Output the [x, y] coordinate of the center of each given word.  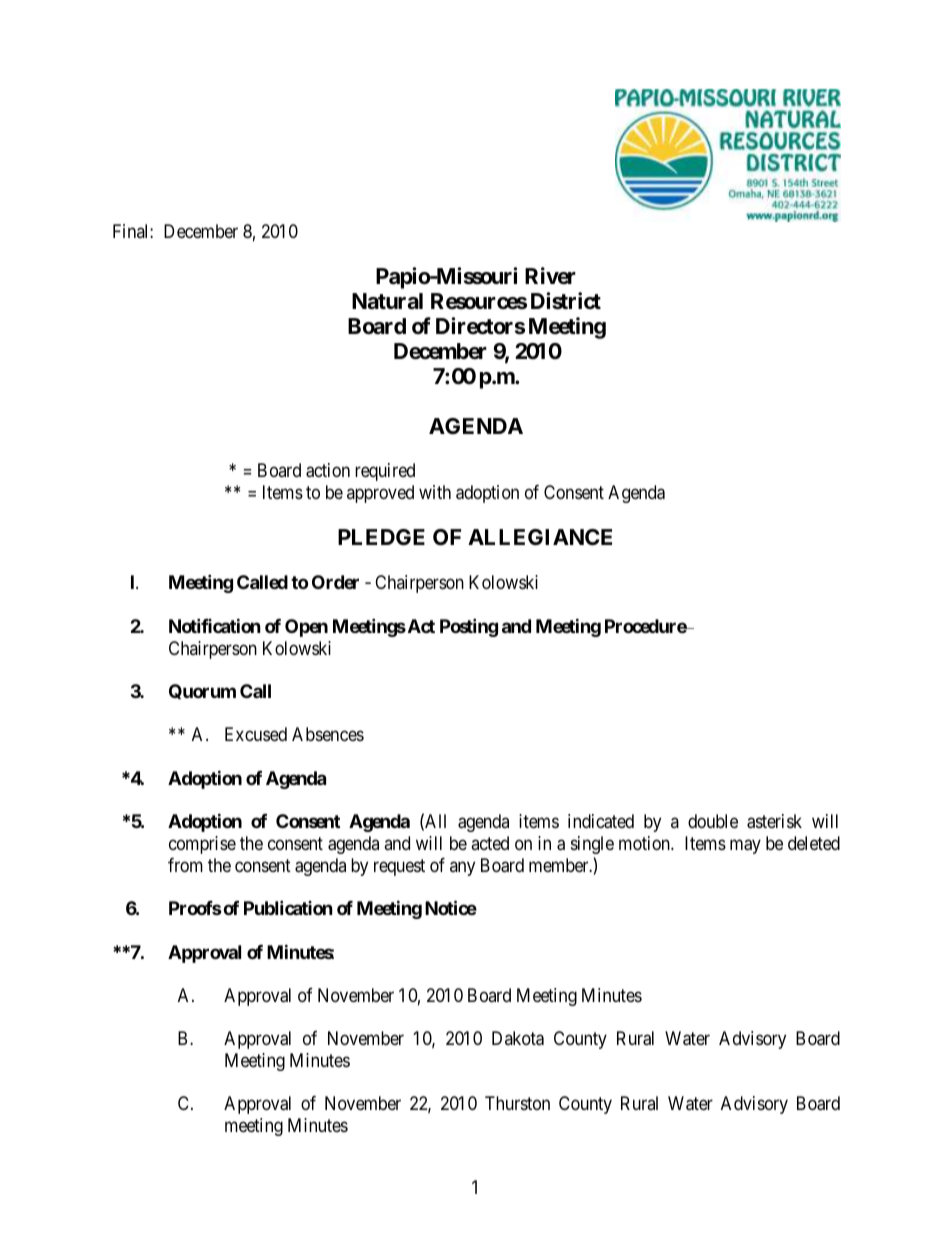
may [745, 846]
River [550, 275]
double [713, 821]
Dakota [518, 1038]
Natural [387, 301]
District [566, 301]
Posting [469, 627]
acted [490, 843]
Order [335, 582]
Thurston [517, 1103]
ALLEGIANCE [540, 537]
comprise [202, 845]
